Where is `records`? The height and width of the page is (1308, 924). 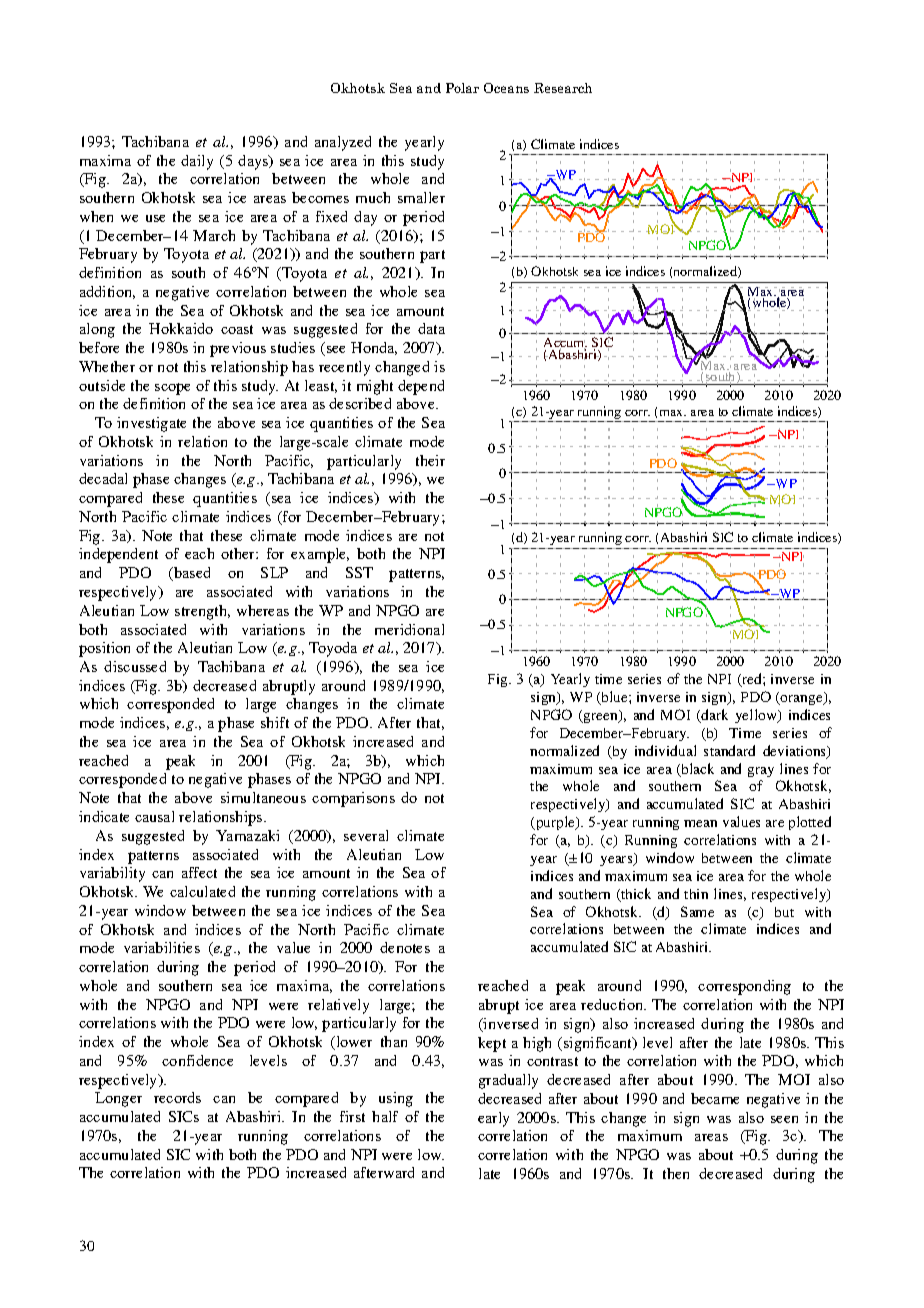
records is located at coordinates (177, 1097).
